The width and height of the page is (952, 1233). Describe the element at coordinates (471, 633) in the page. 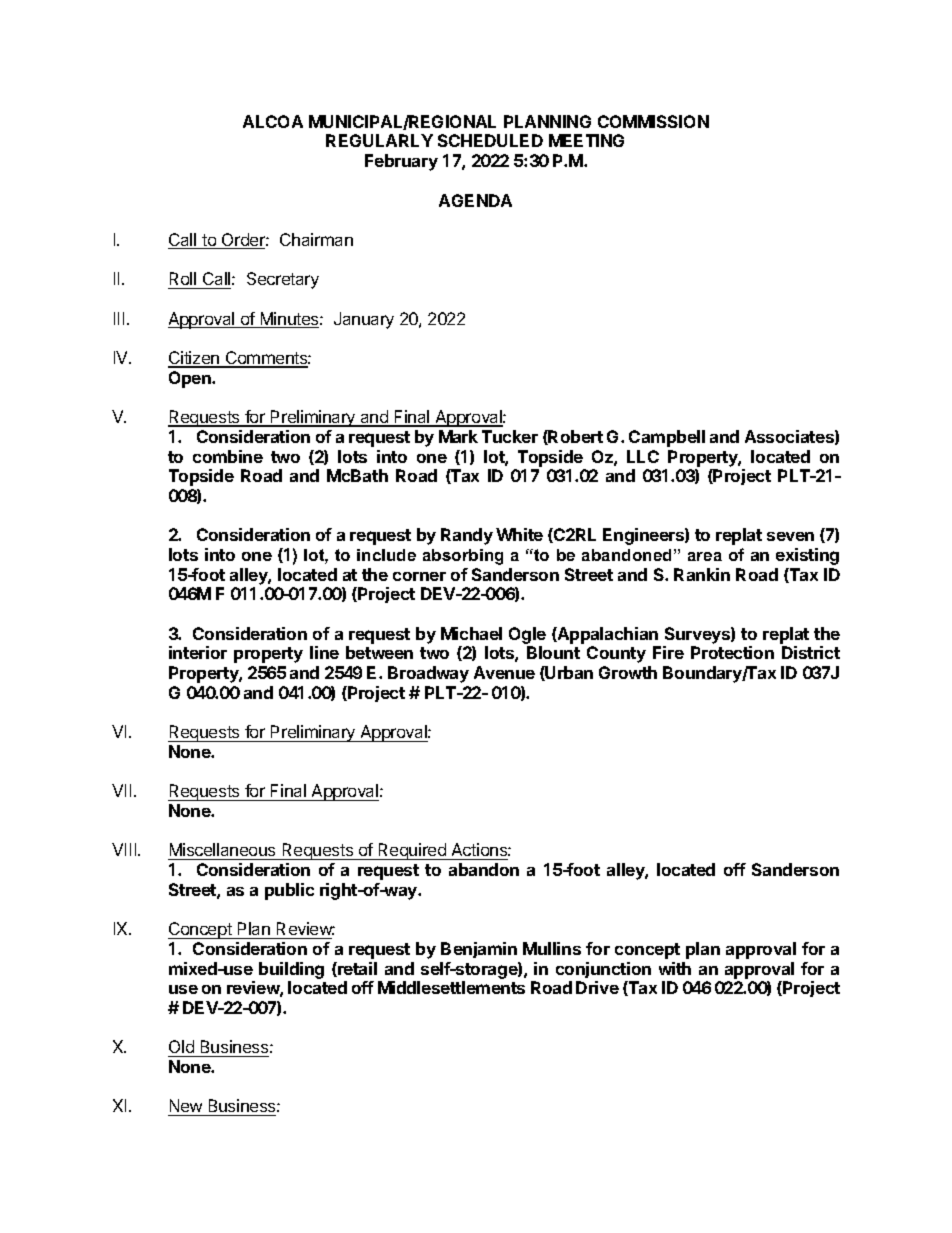

I see `Michael` at that location.
